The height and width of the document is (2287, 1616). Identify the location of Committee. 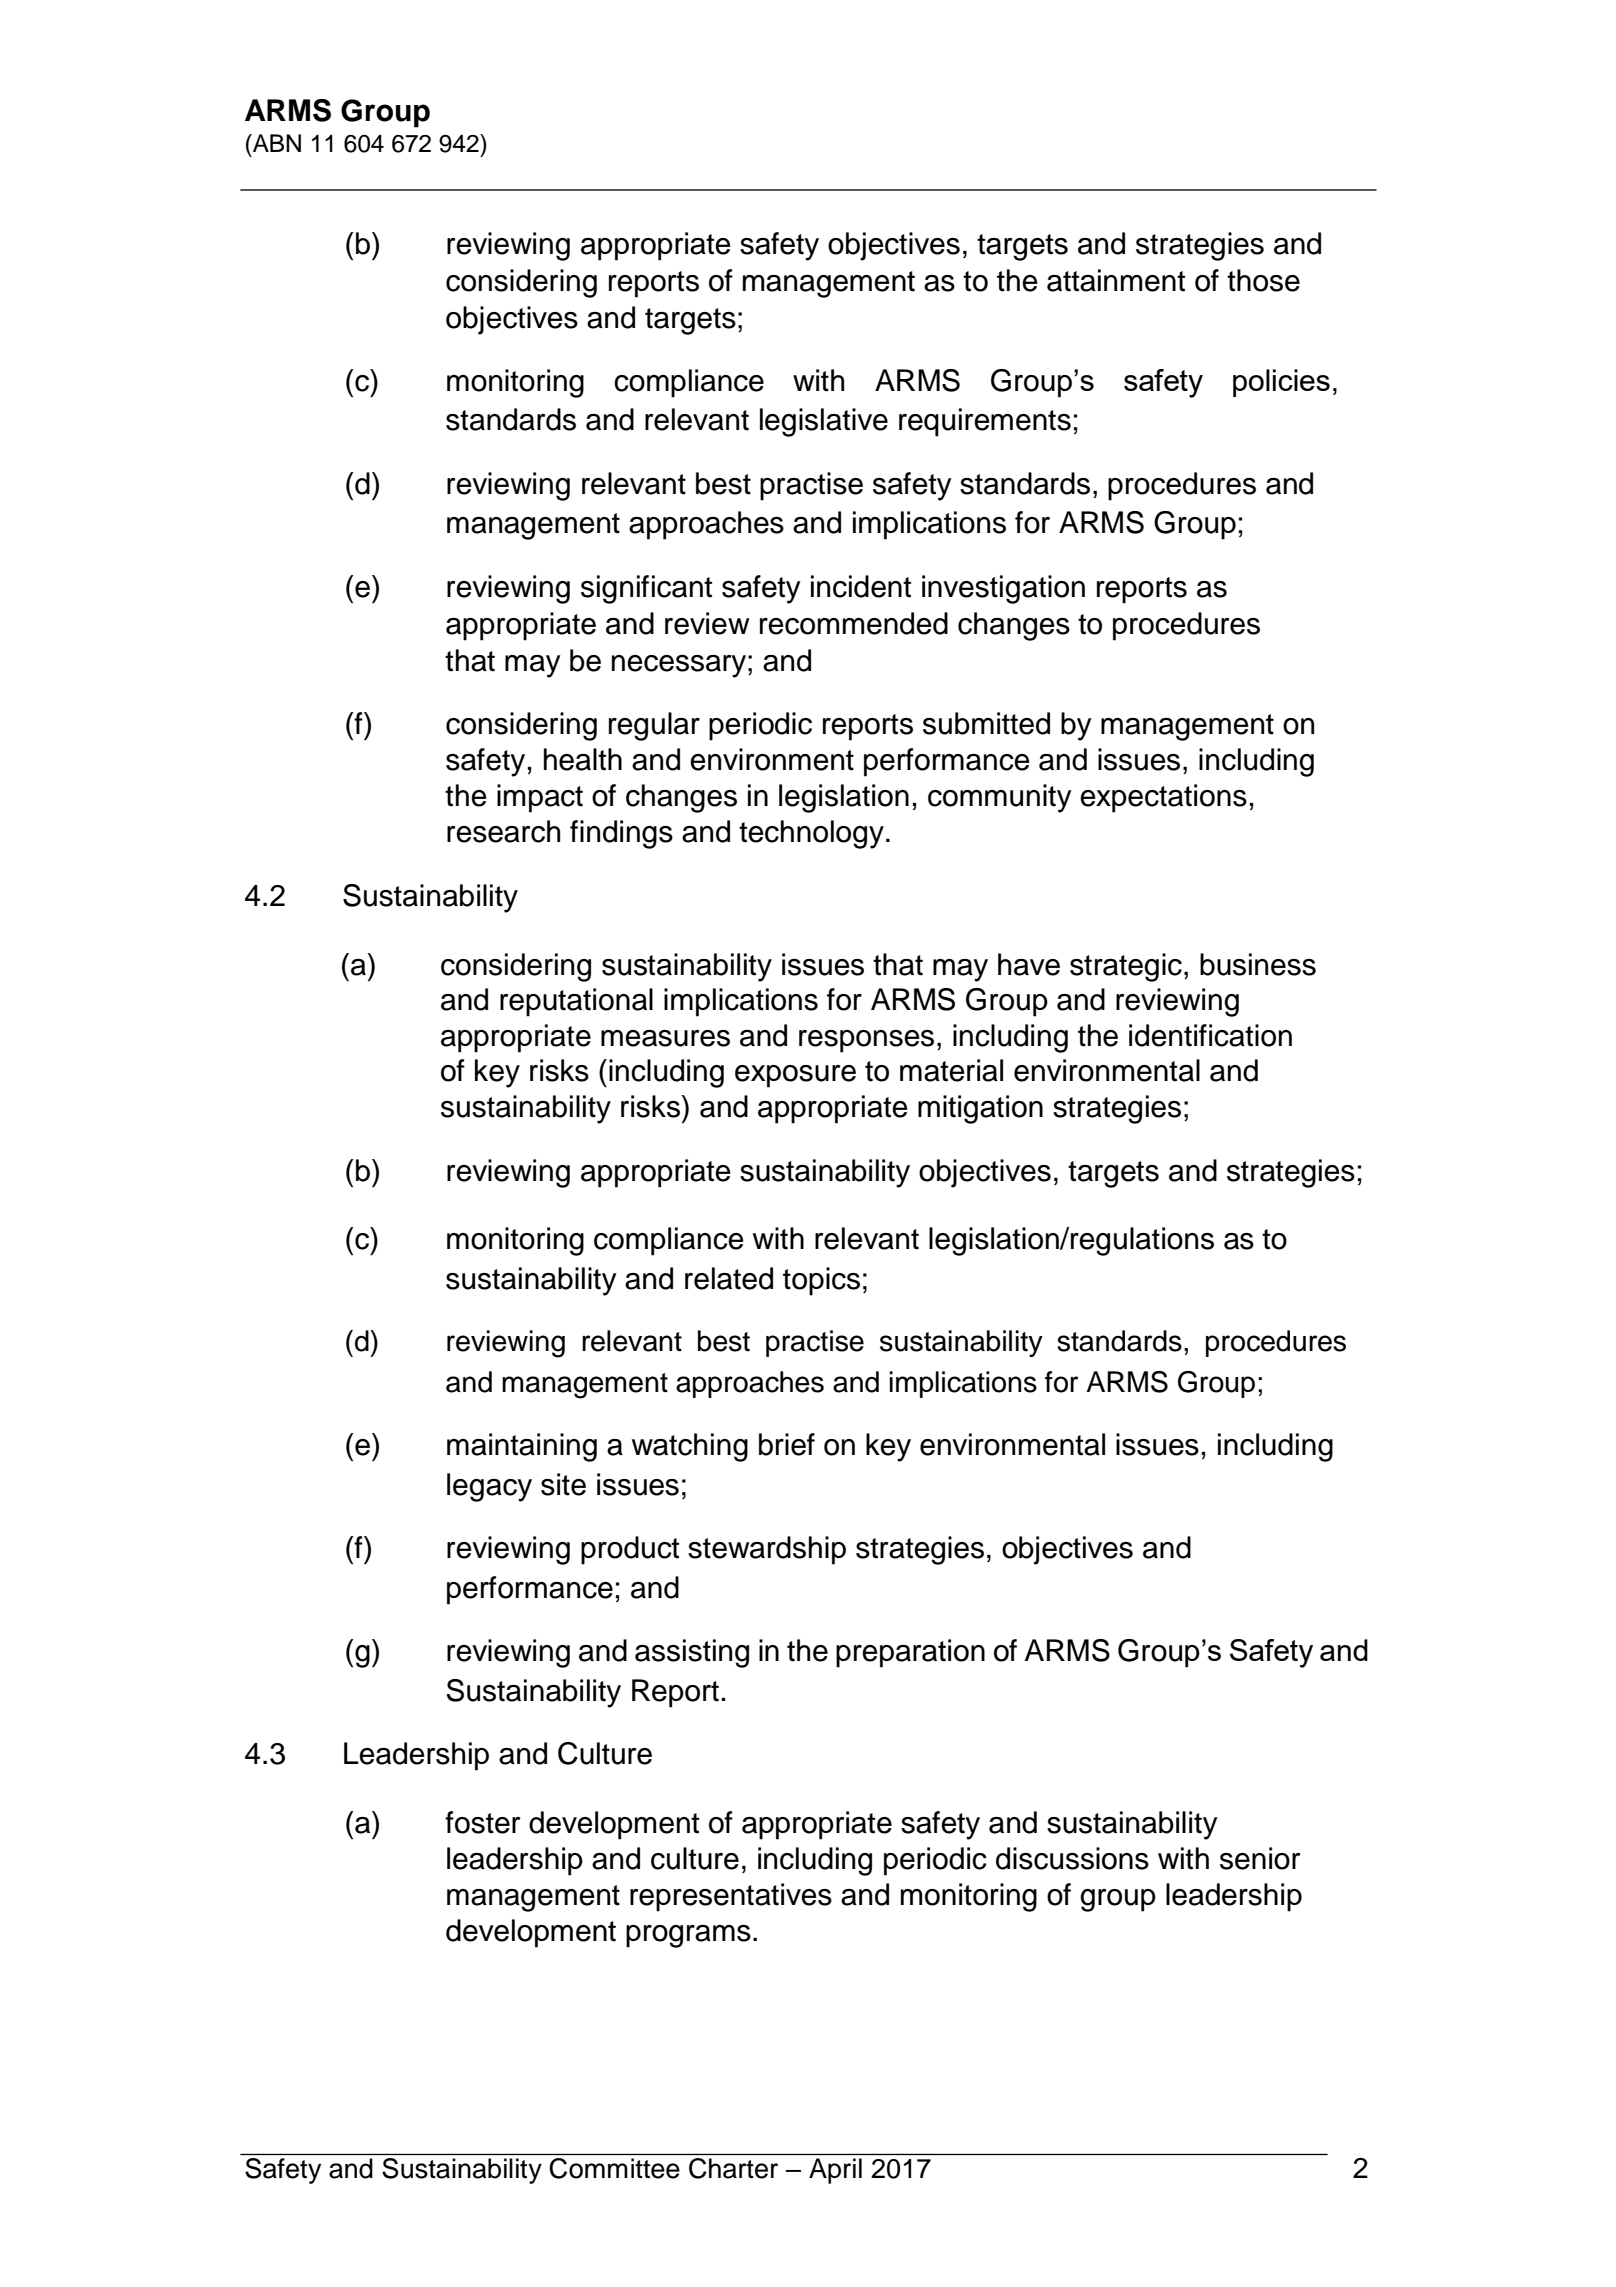
(615, 2168).
